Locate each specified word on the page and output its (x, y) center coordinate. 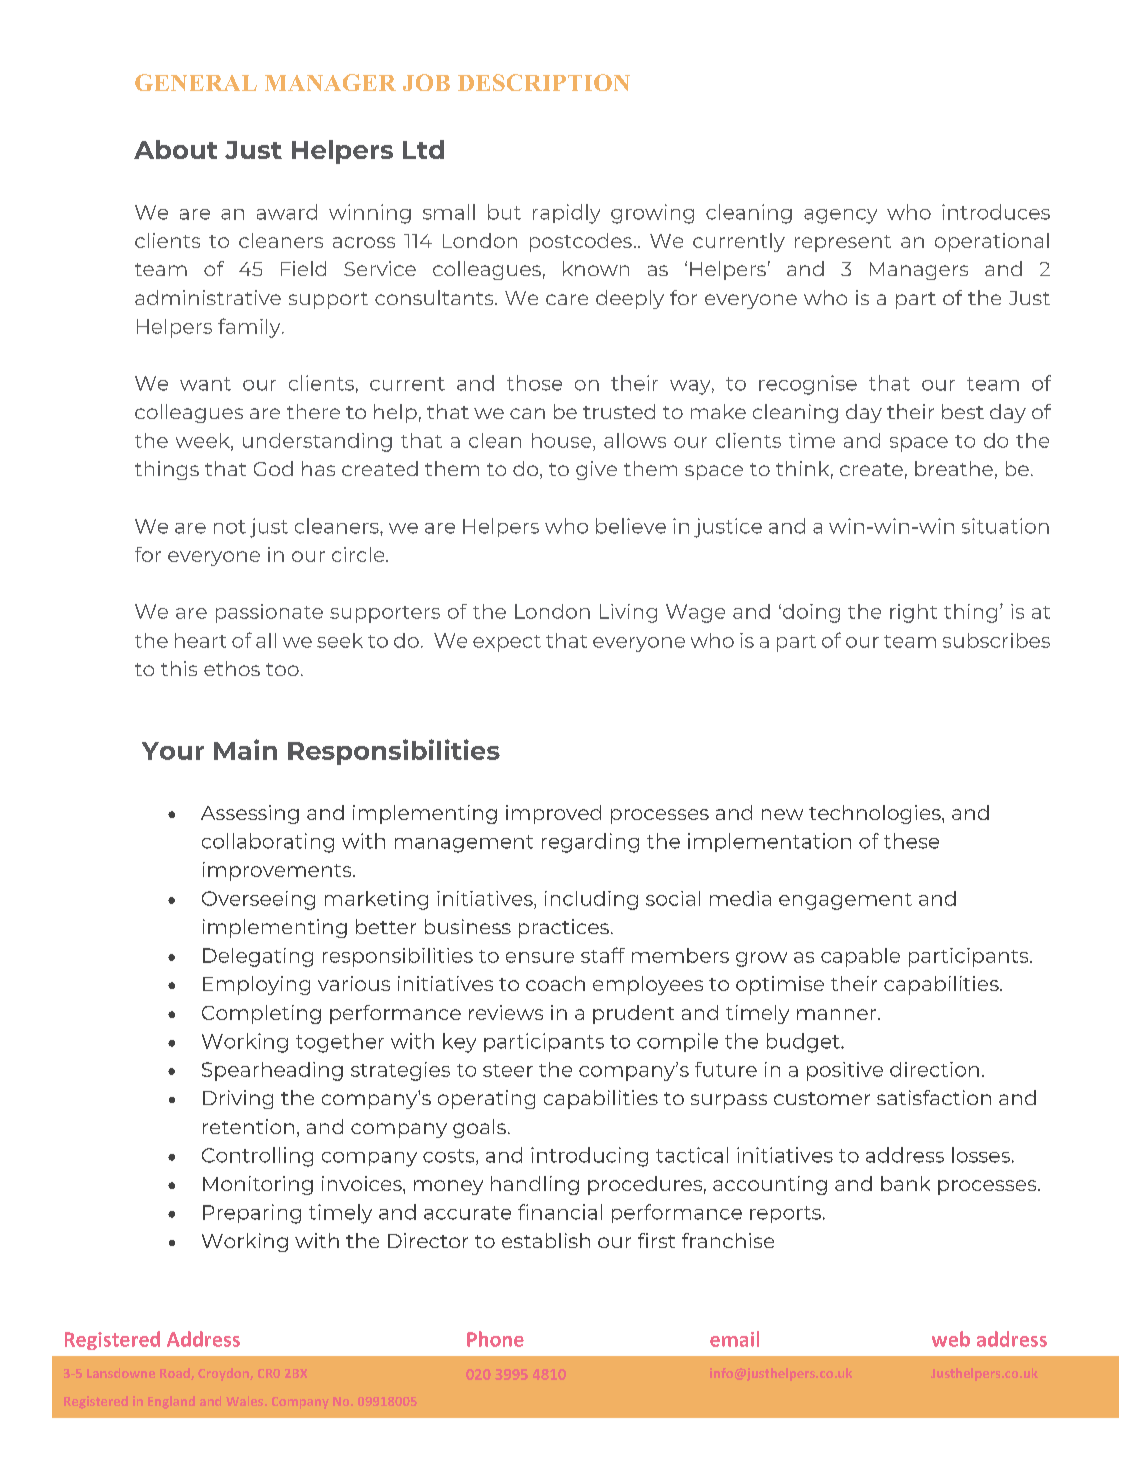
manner (836, 1014)
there (313, 411)
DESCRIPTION (544, 82)
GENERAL (196, 82)
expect (507, 643)
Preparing (252, 1214)
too (282, 669)
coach (555, 983)
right (913, 613)
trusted (619, 411)
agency (840, 216)
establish (546, 1240)
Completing (261, 1014)
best (963, 411)
